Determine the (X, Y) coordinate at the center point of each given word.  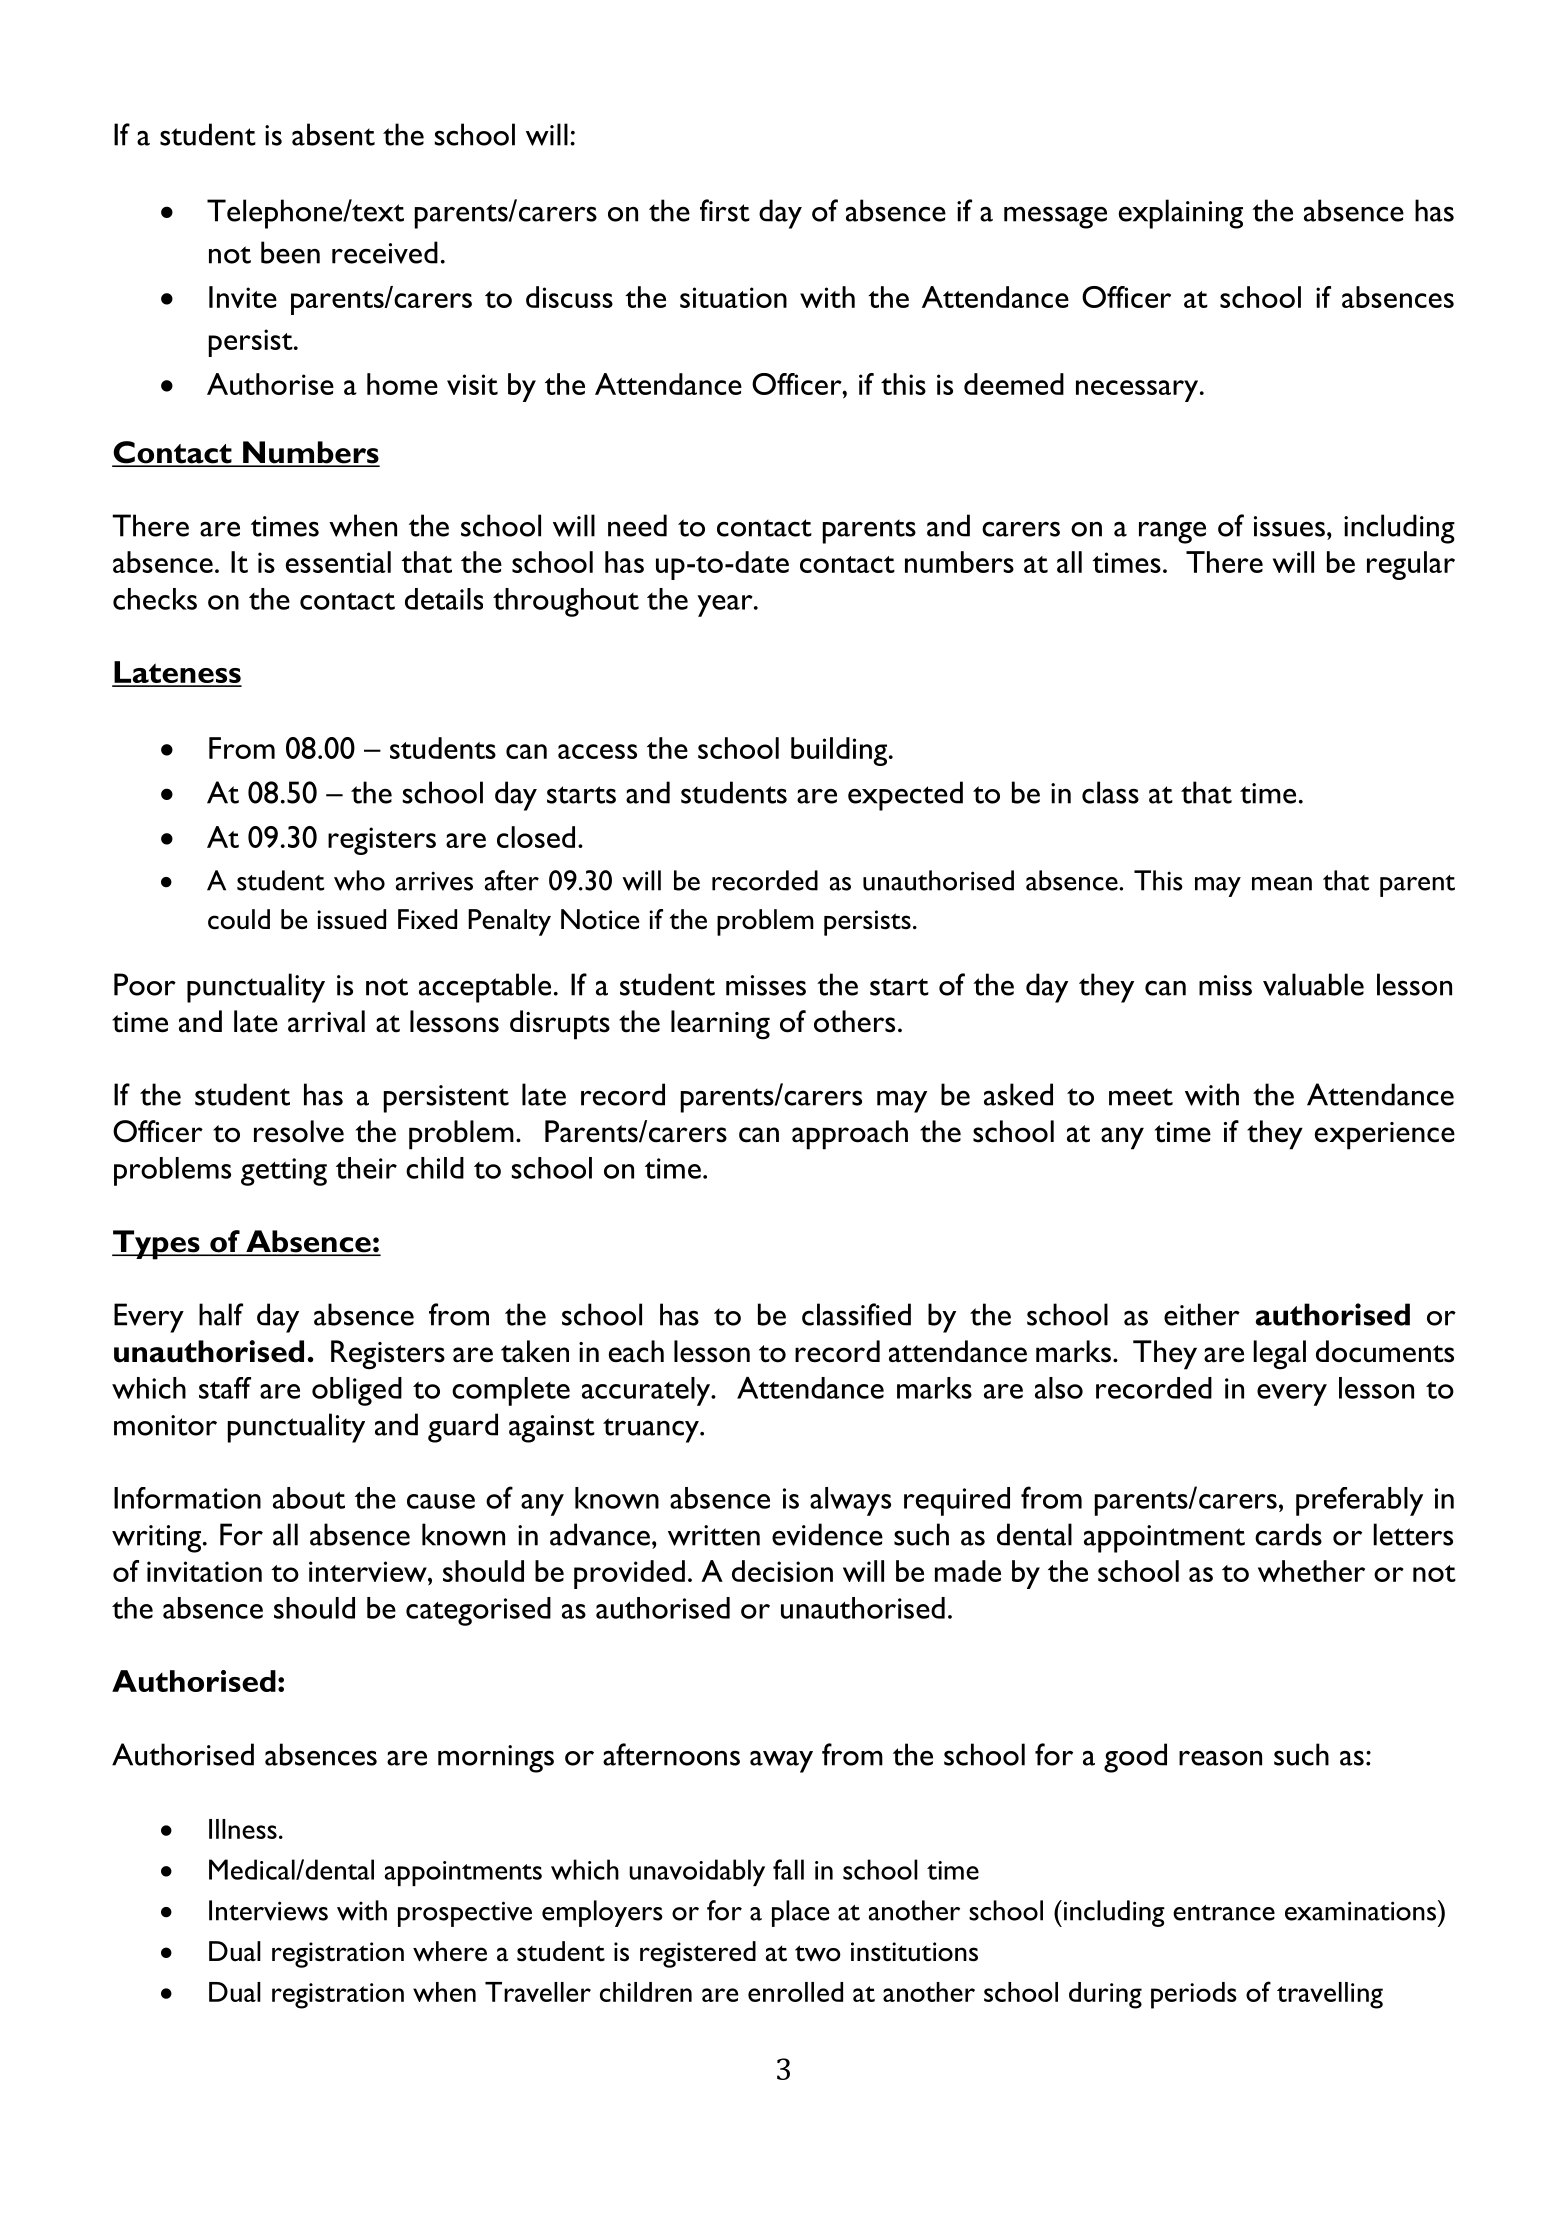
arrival (326, 1021)
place (801, 1913)
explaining (1181, 214)
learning (720, 1025)
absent (333, 134)
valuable (1313, 984)
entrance (1224, 1913)
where (450, 1951)
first (725, 210)
